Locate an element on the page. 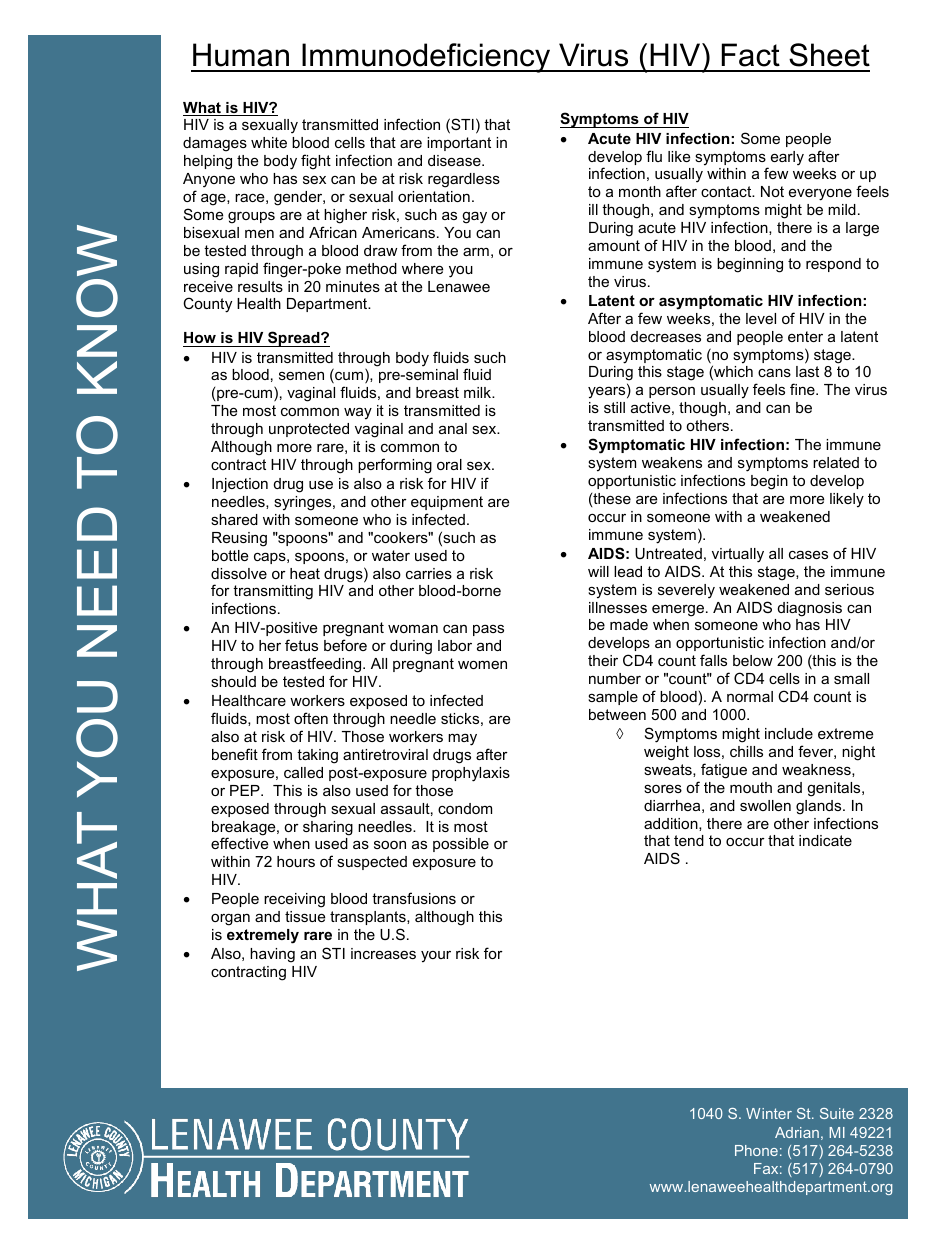  possible is located at coordinates (461, 845).
